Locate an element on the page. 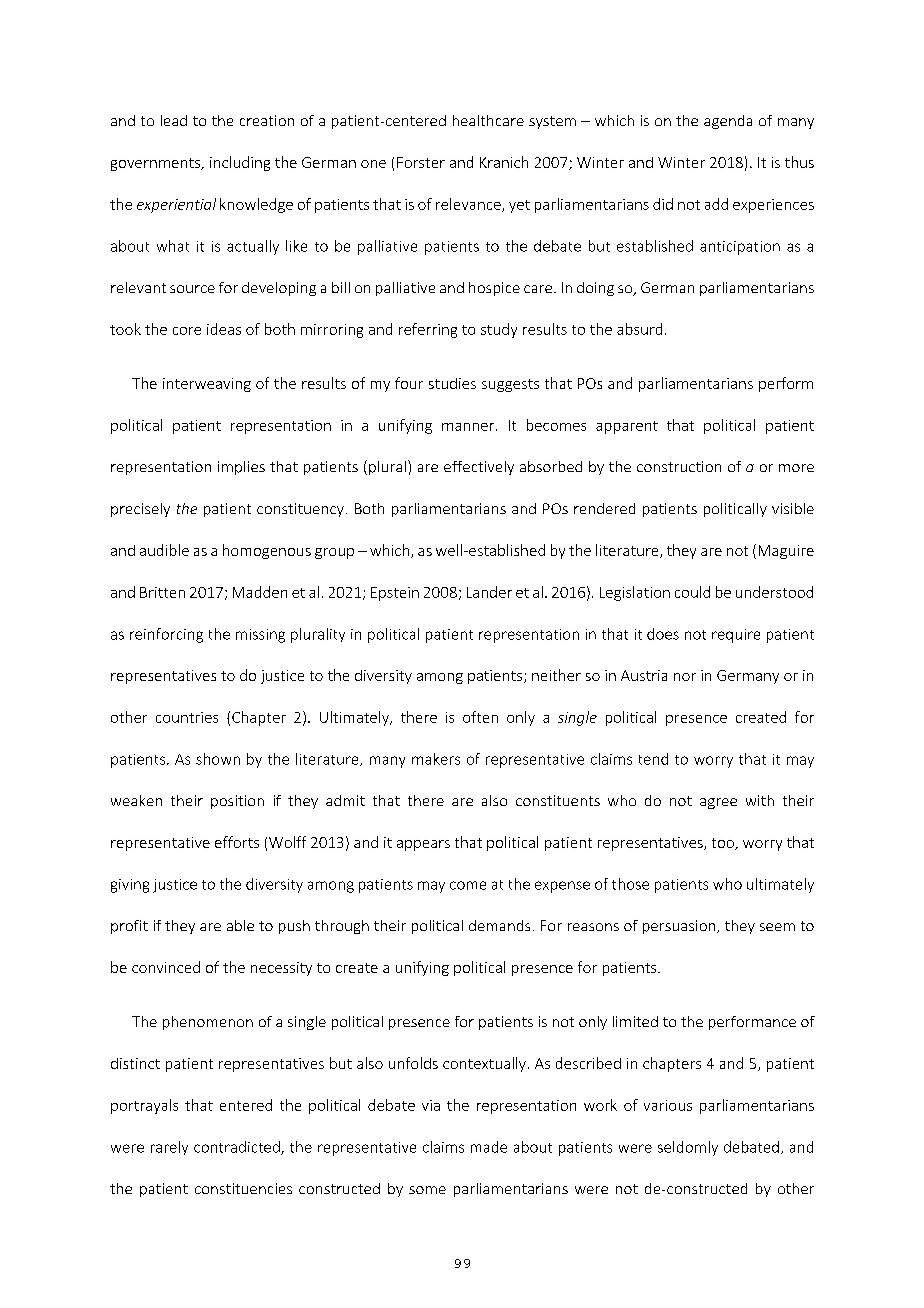 Image resolution: width=924 pixels, height=1308 pixels. agenda is located at coordinates (728, 122).
